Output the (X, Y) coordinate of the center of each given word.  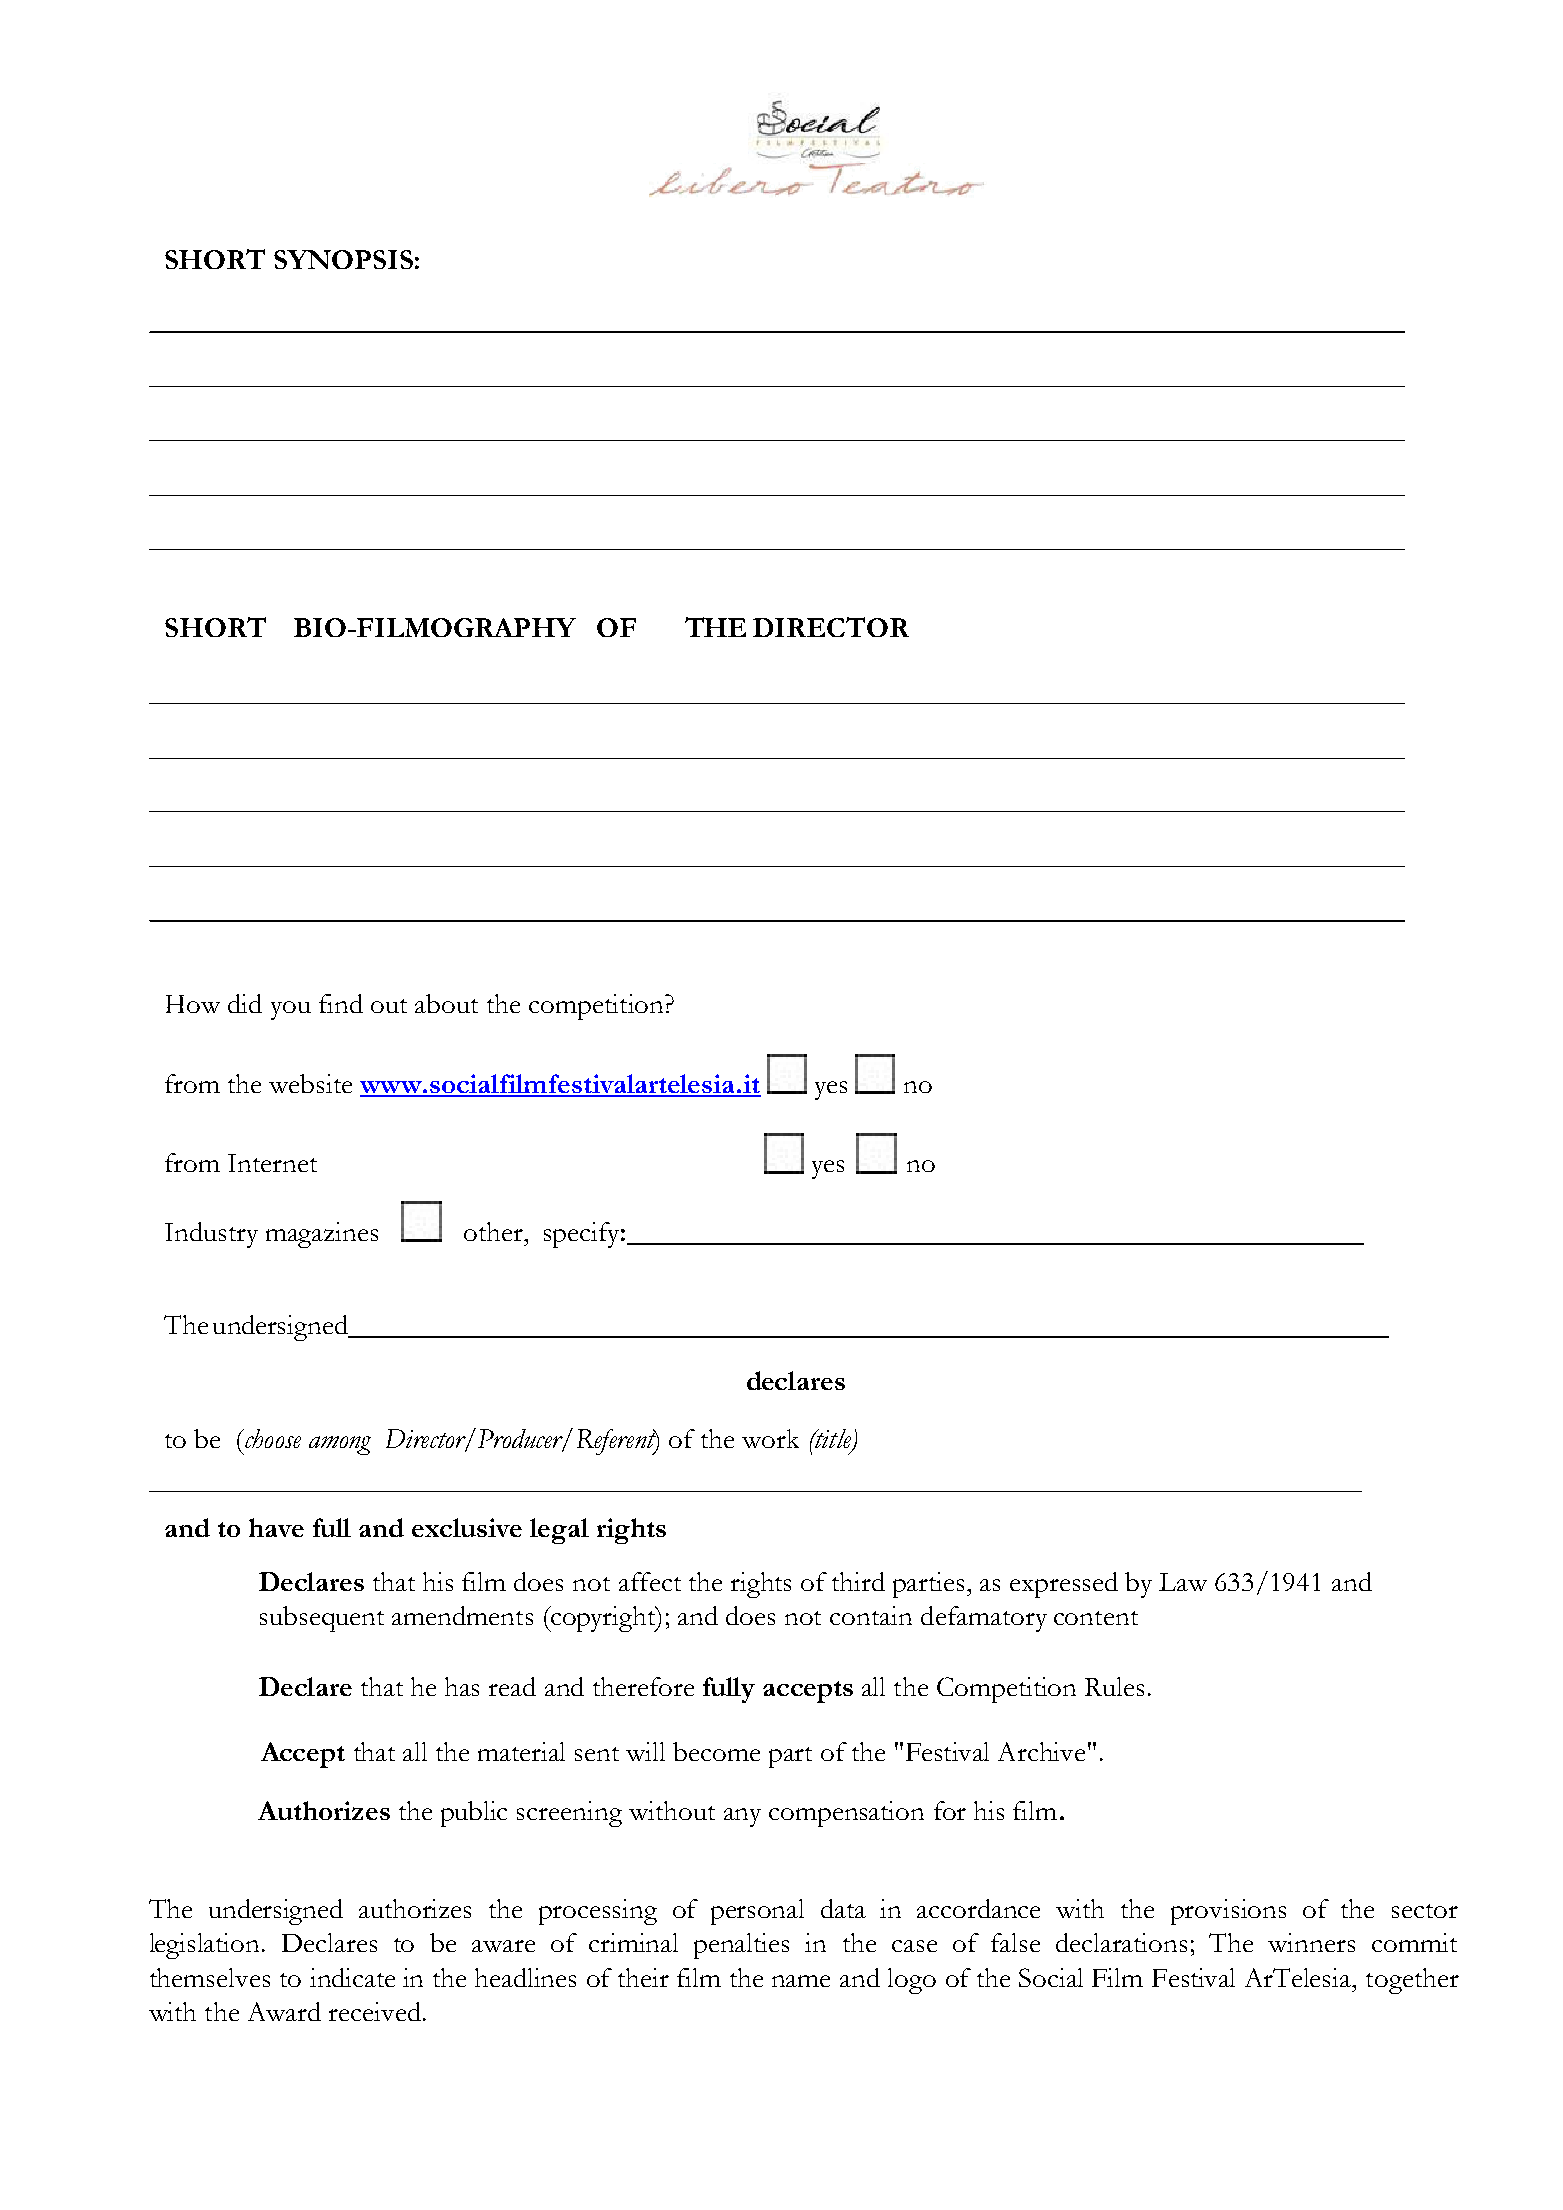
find (341, 1003)
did (245, 1003)
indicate (352, 1977)
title (833, 1440)
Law (1183, 1582)
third (858, 1581)
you (291, 1010)
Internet (272, 1163)
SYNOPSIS (343, 259)
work (770, 1438)
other (494, 1231)
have (276, 1527)
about (446, 1003)
